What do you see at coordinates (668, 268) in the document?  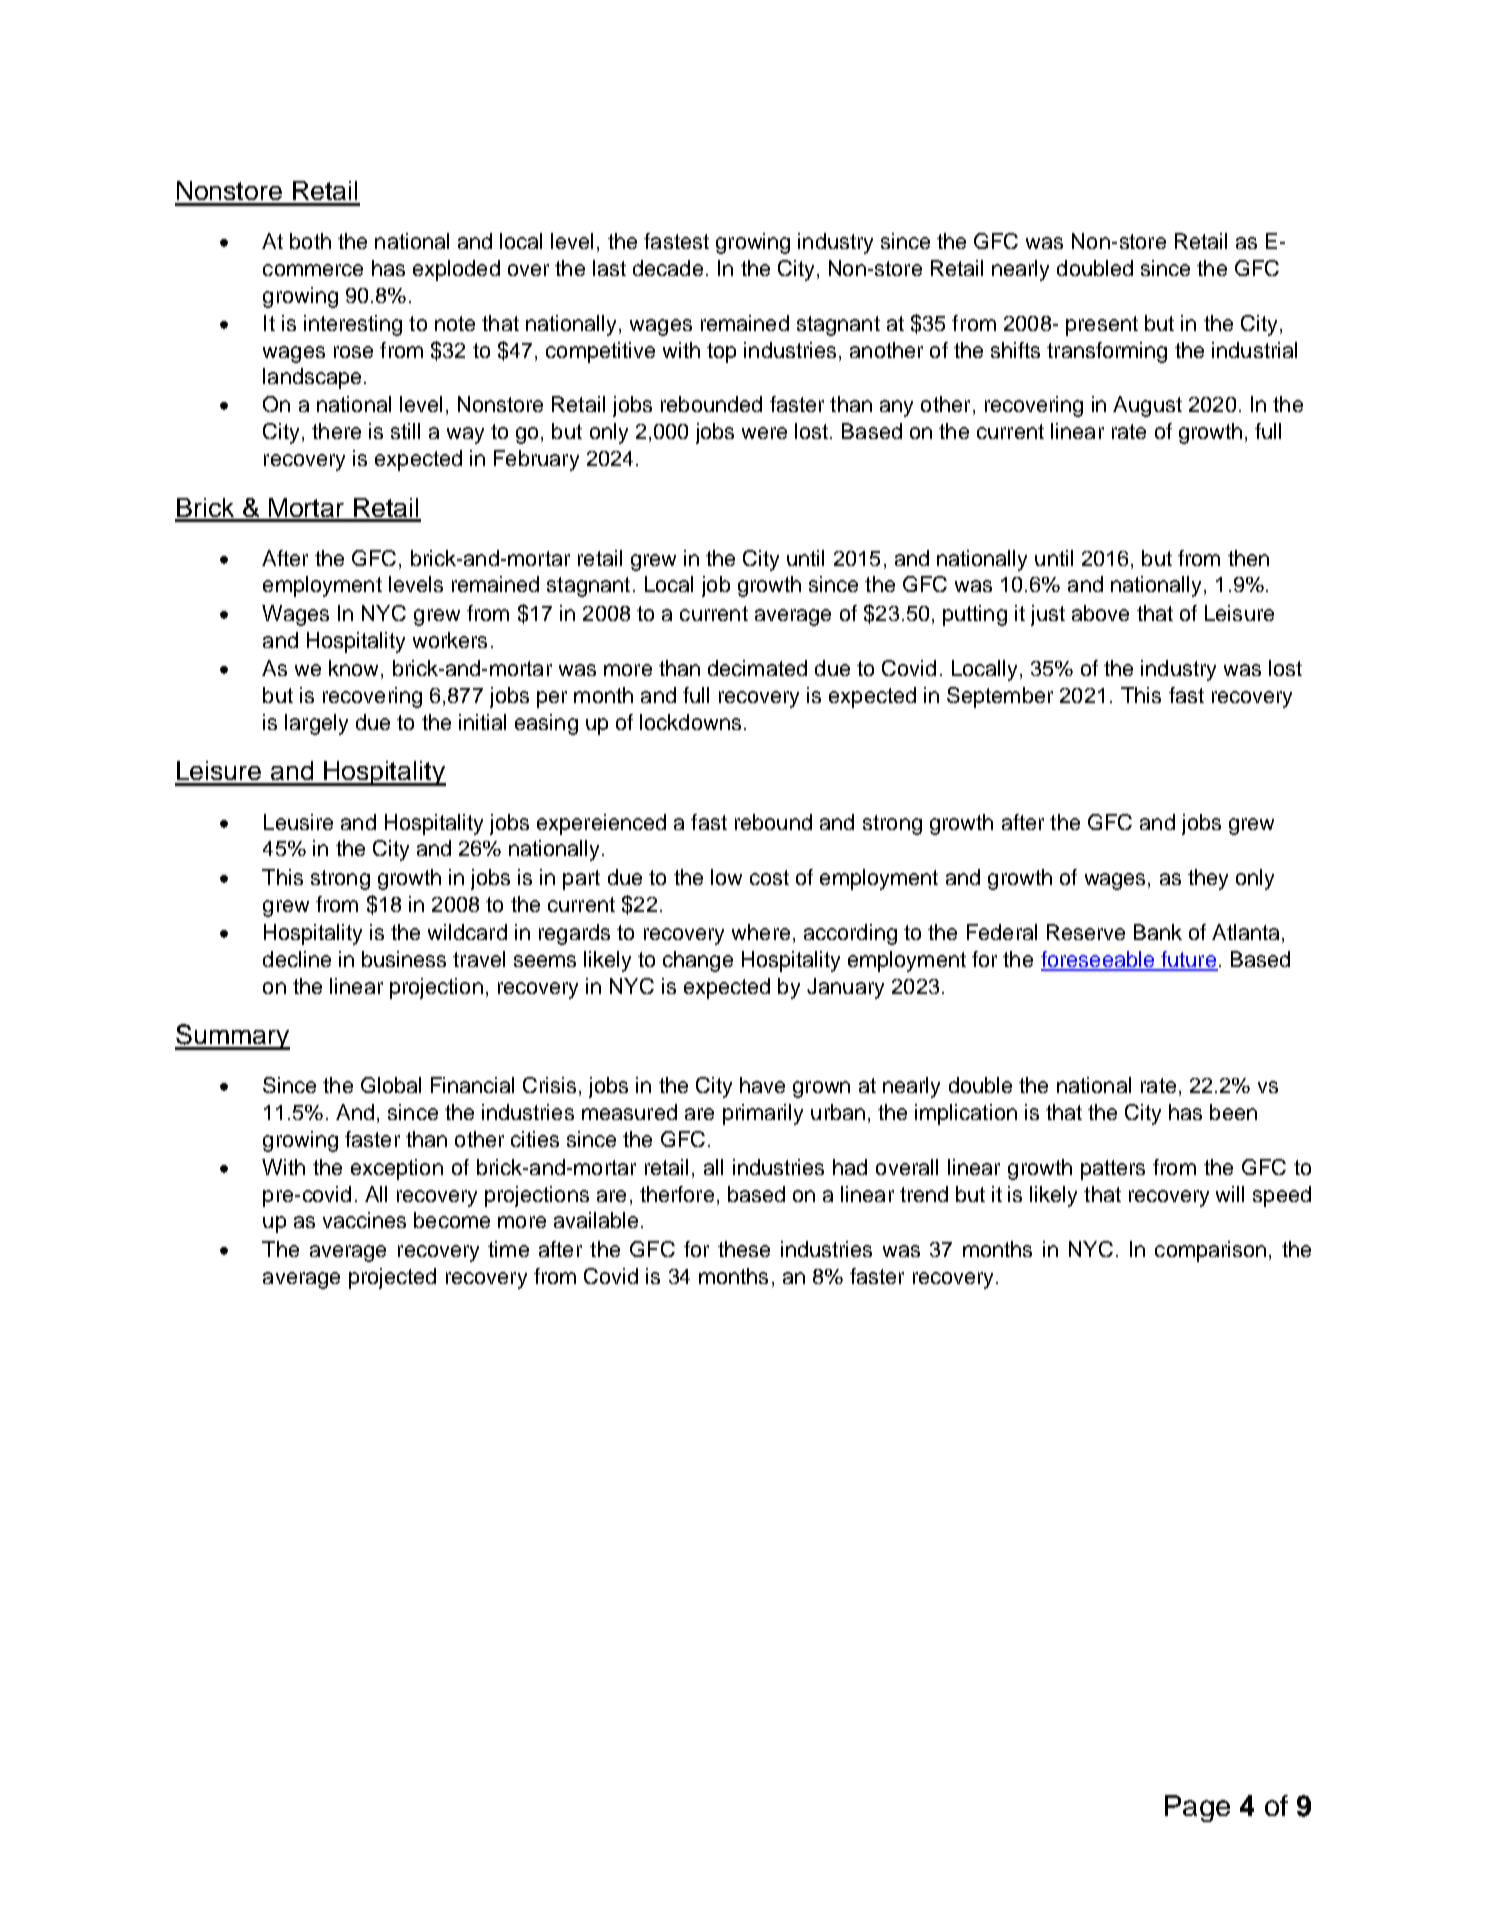 I see `decade` at bounding box center [668, 268].
